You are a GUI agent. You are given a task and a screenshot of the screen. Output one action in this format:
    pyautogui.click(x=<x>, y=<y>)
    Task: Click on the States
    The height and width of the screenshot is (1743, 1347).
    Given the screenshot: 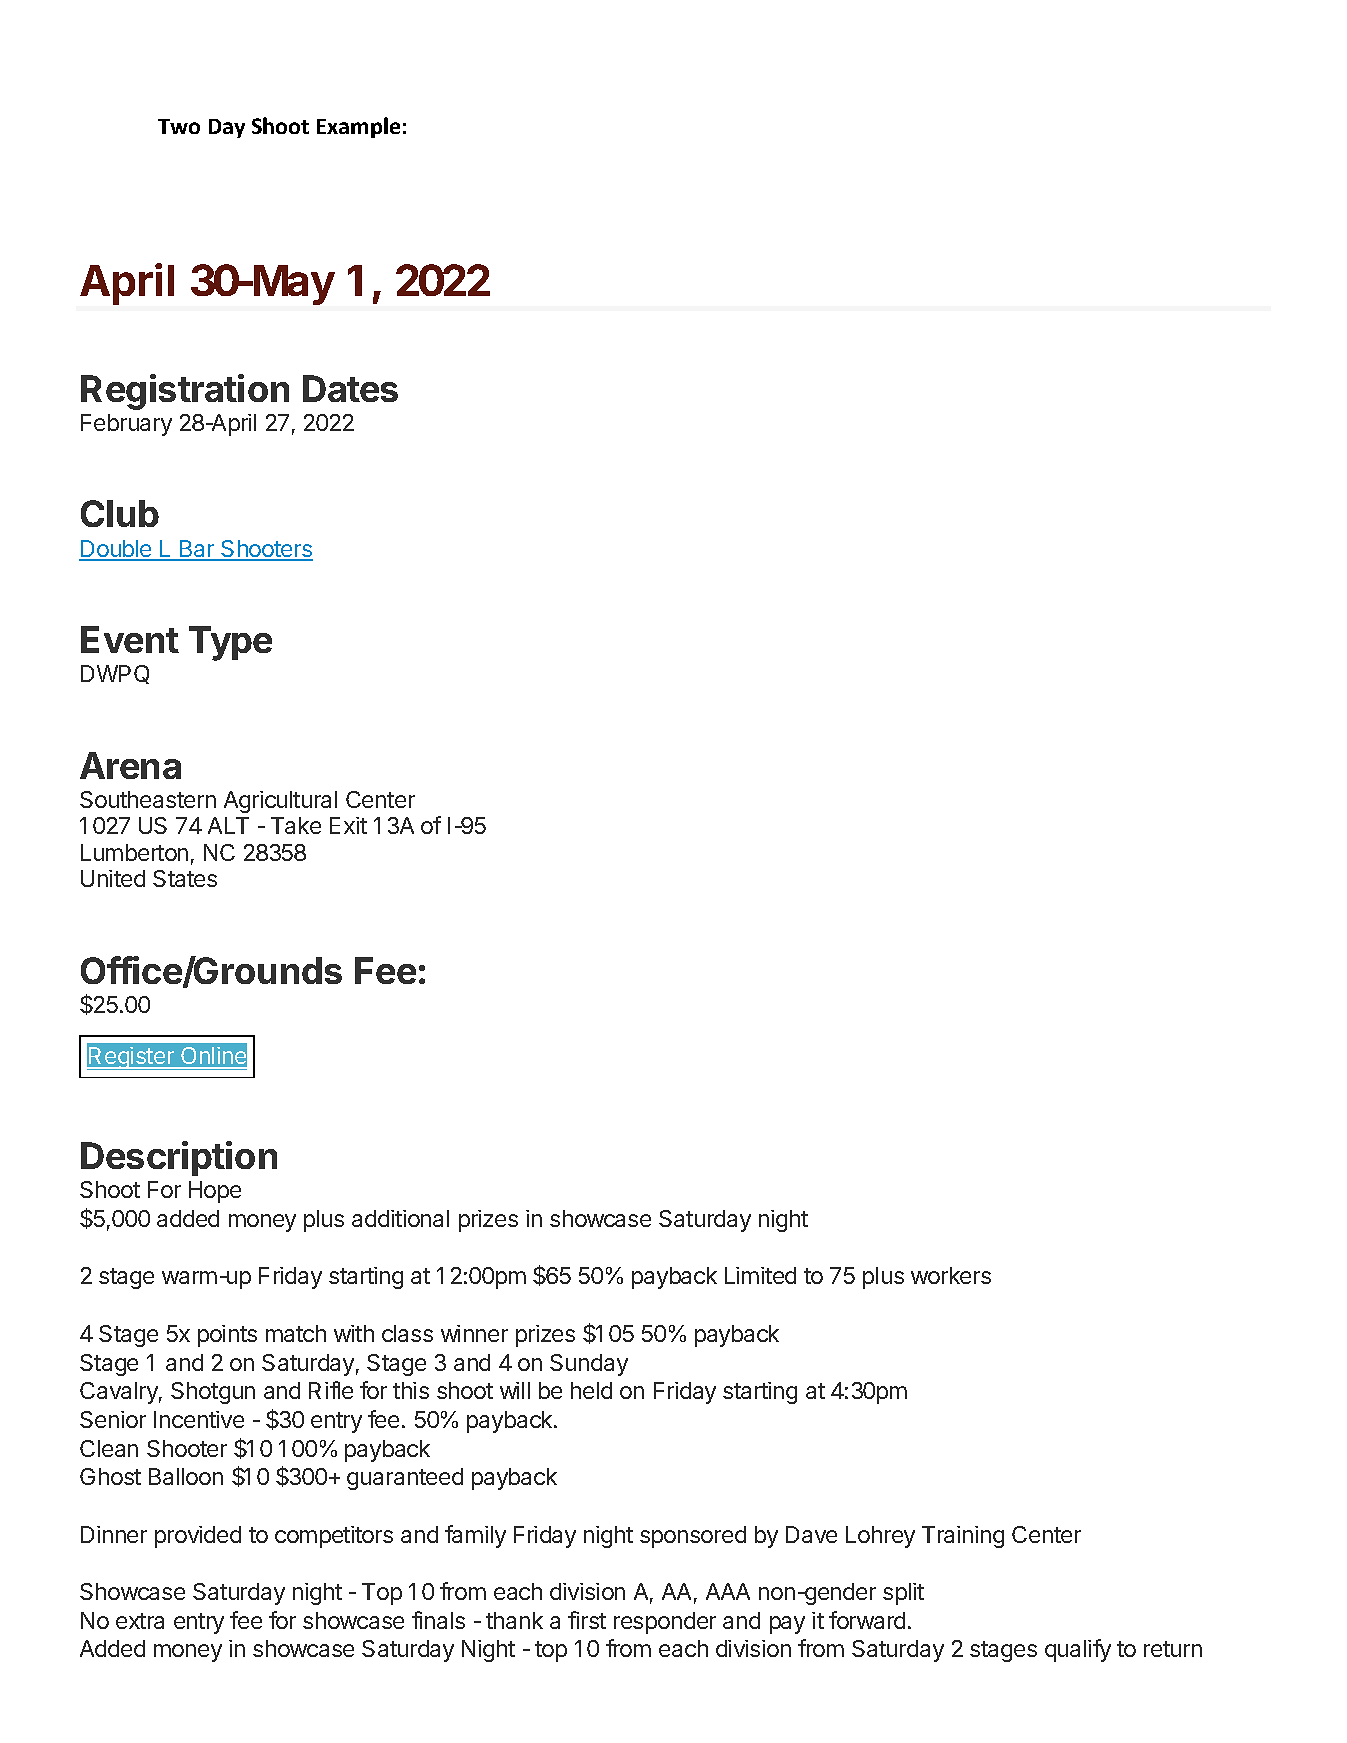 What is the action you would take?
    pyautogui.click(x=185, y=878)
